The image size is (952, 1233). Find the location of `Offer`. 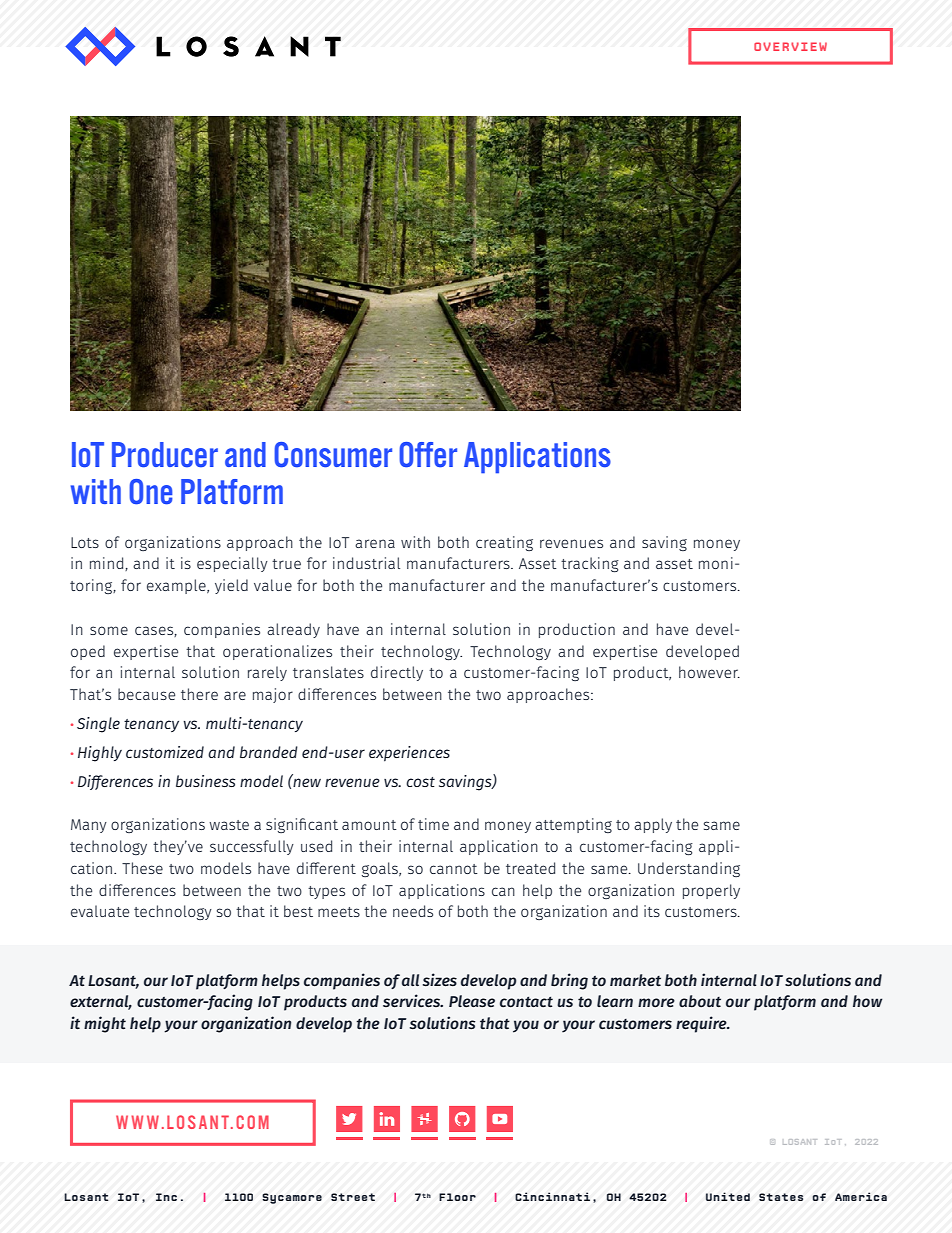

Offer is located at coordinates (428, 455).
